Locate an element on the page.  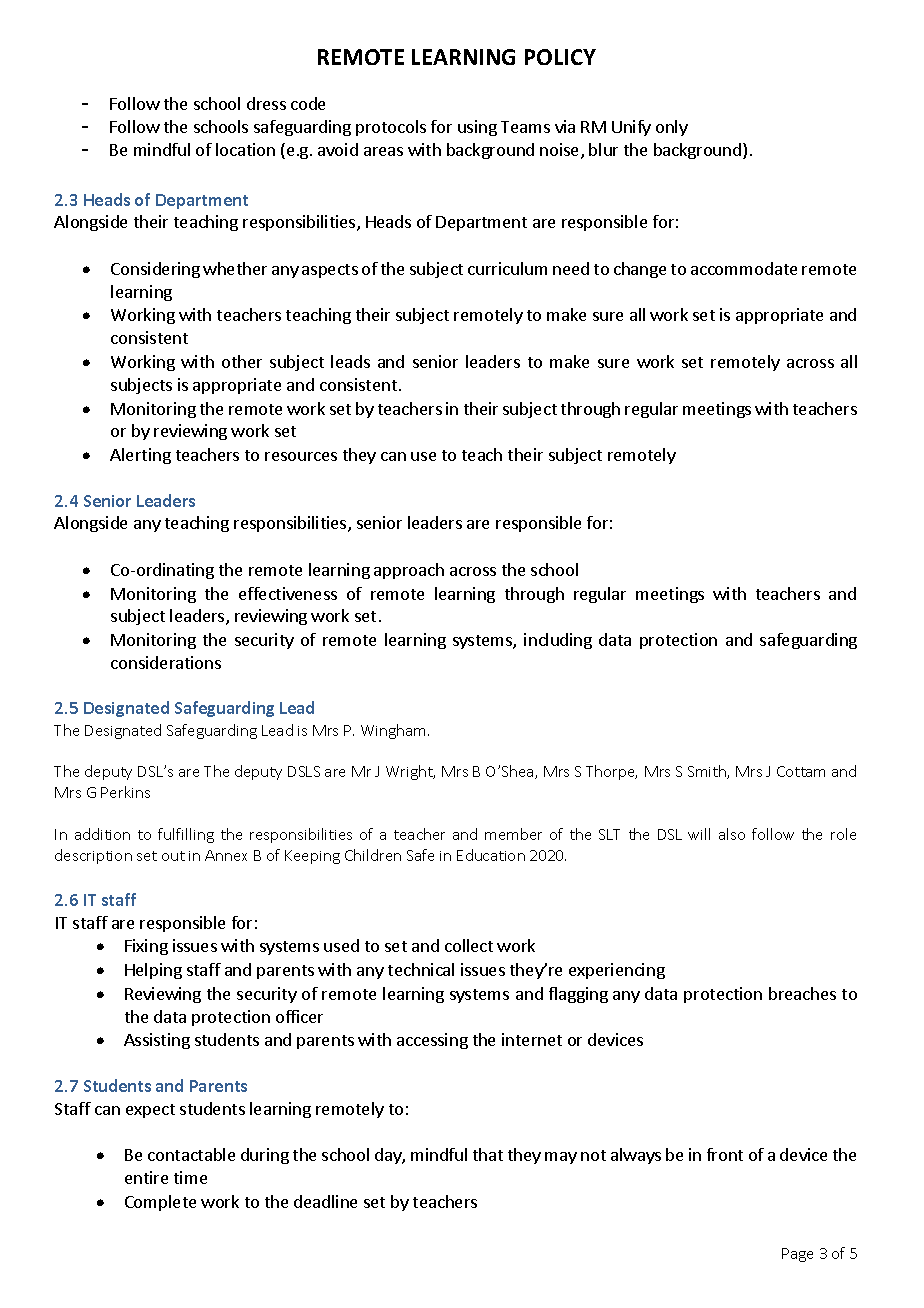
dress is located at coordinates (266, 103).
